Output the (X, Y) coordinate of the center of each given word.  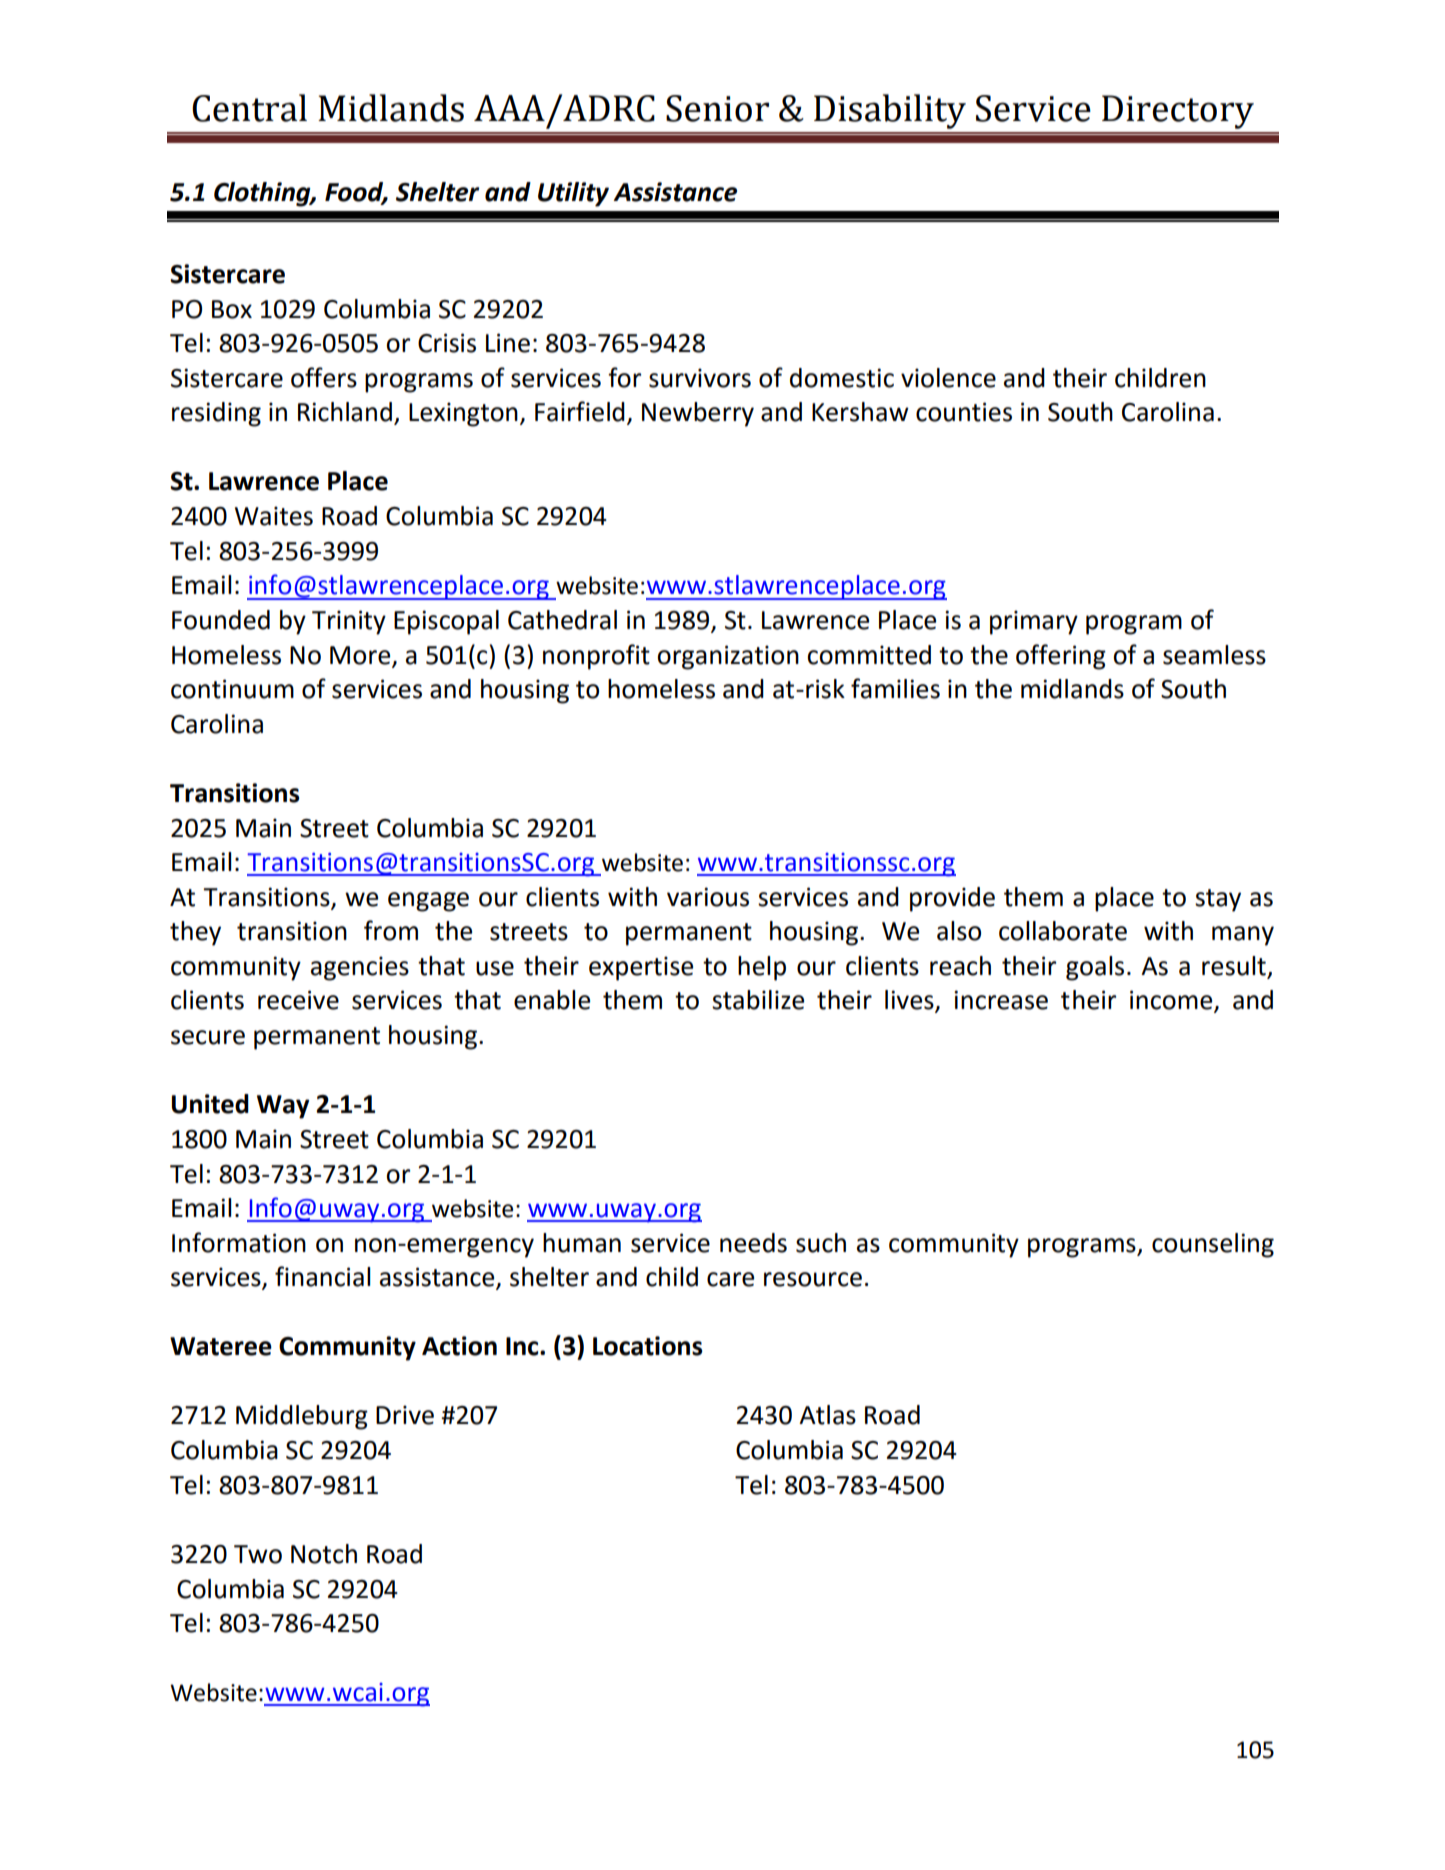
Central (249, 108)
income (1172, 1001)
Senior (717, 108)
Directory (1178, 112)
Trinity (349, 622)
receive (298, 1000)
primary (1034, 622)
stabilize (758, 1000)
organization (728, 657)
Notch (324, 1554)
